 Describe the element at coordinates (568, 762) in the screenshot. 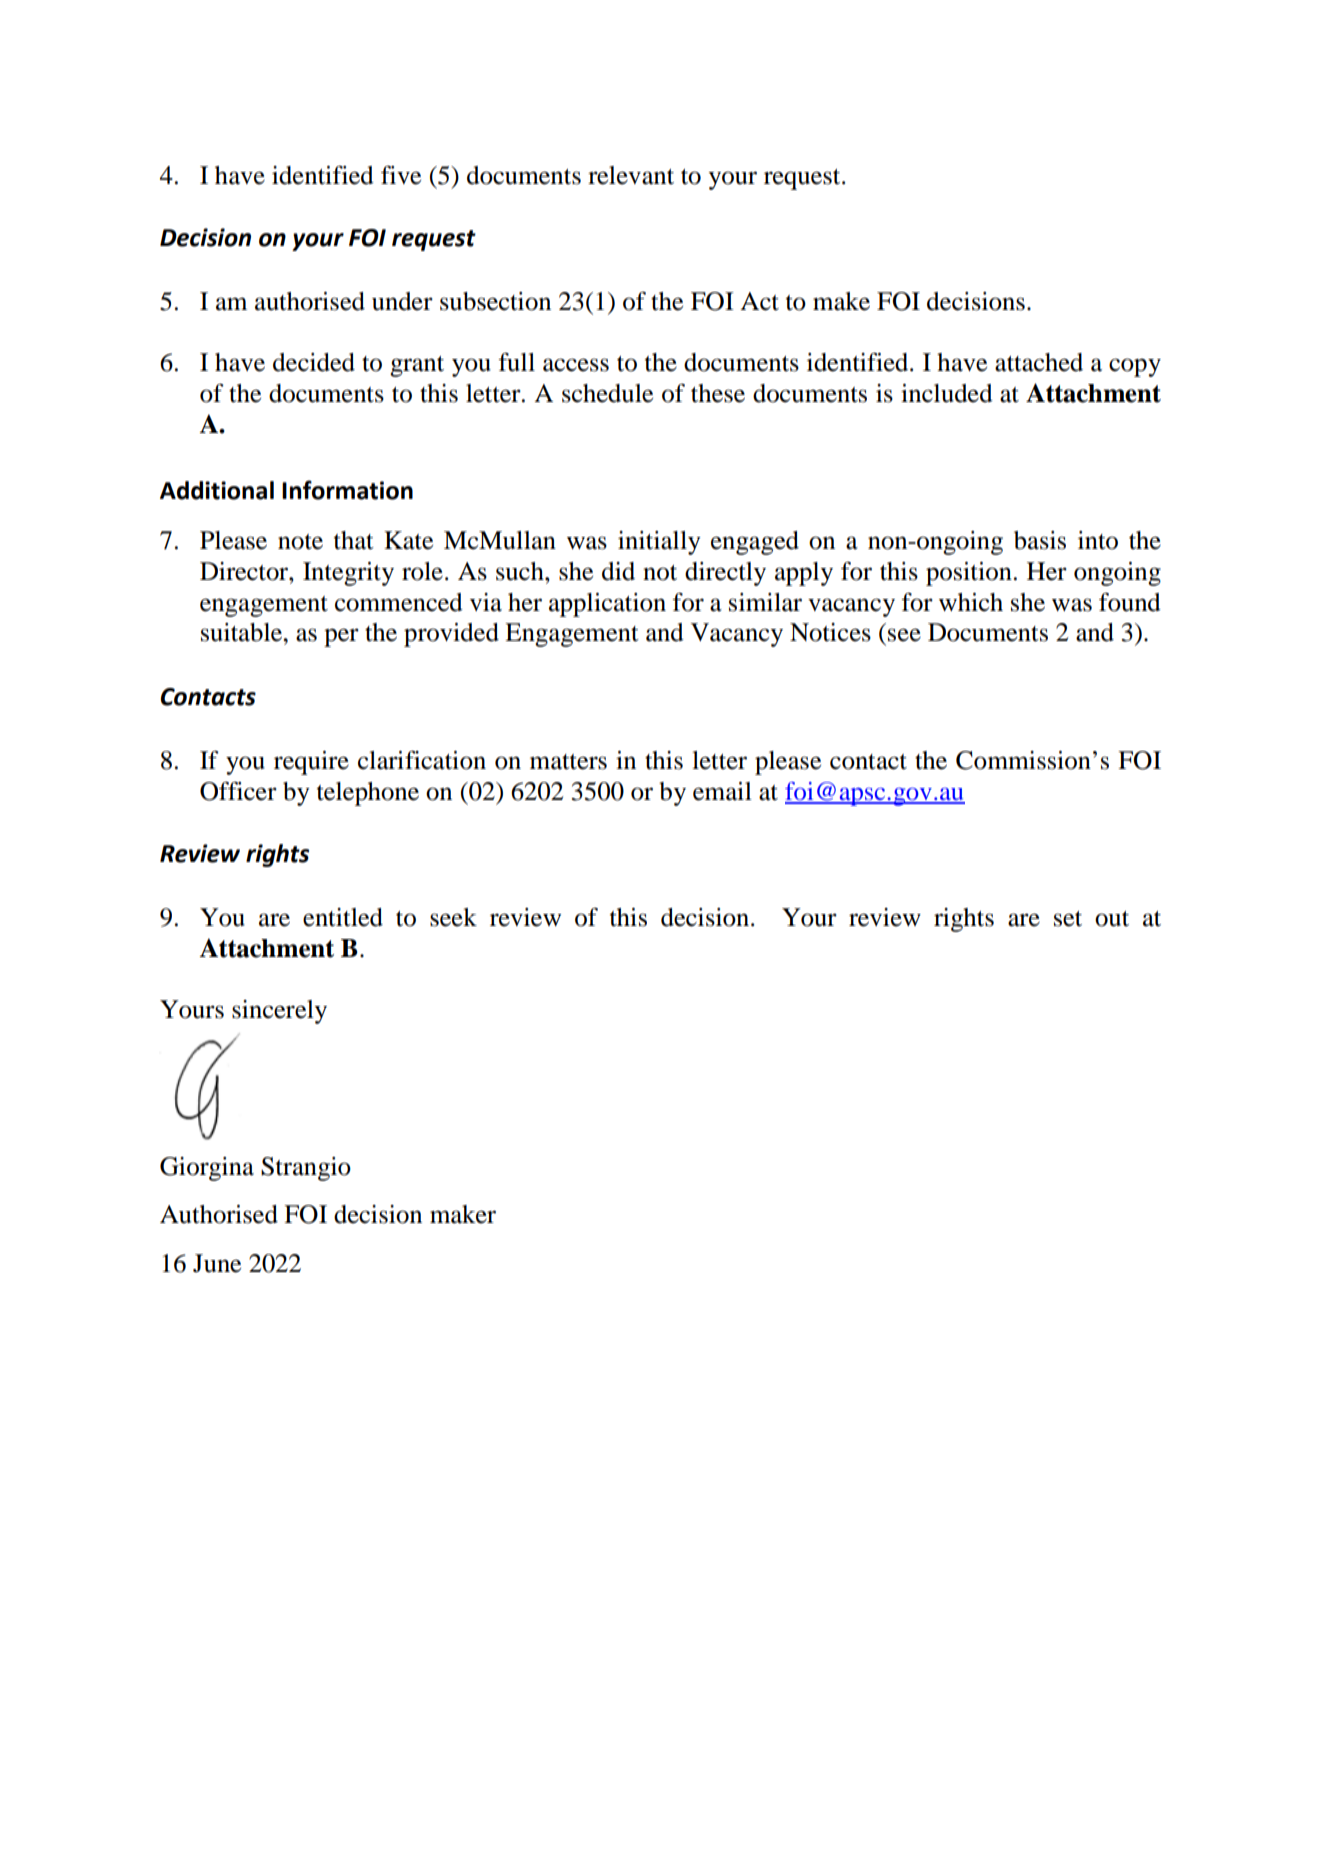

I see `matters` at that location.
